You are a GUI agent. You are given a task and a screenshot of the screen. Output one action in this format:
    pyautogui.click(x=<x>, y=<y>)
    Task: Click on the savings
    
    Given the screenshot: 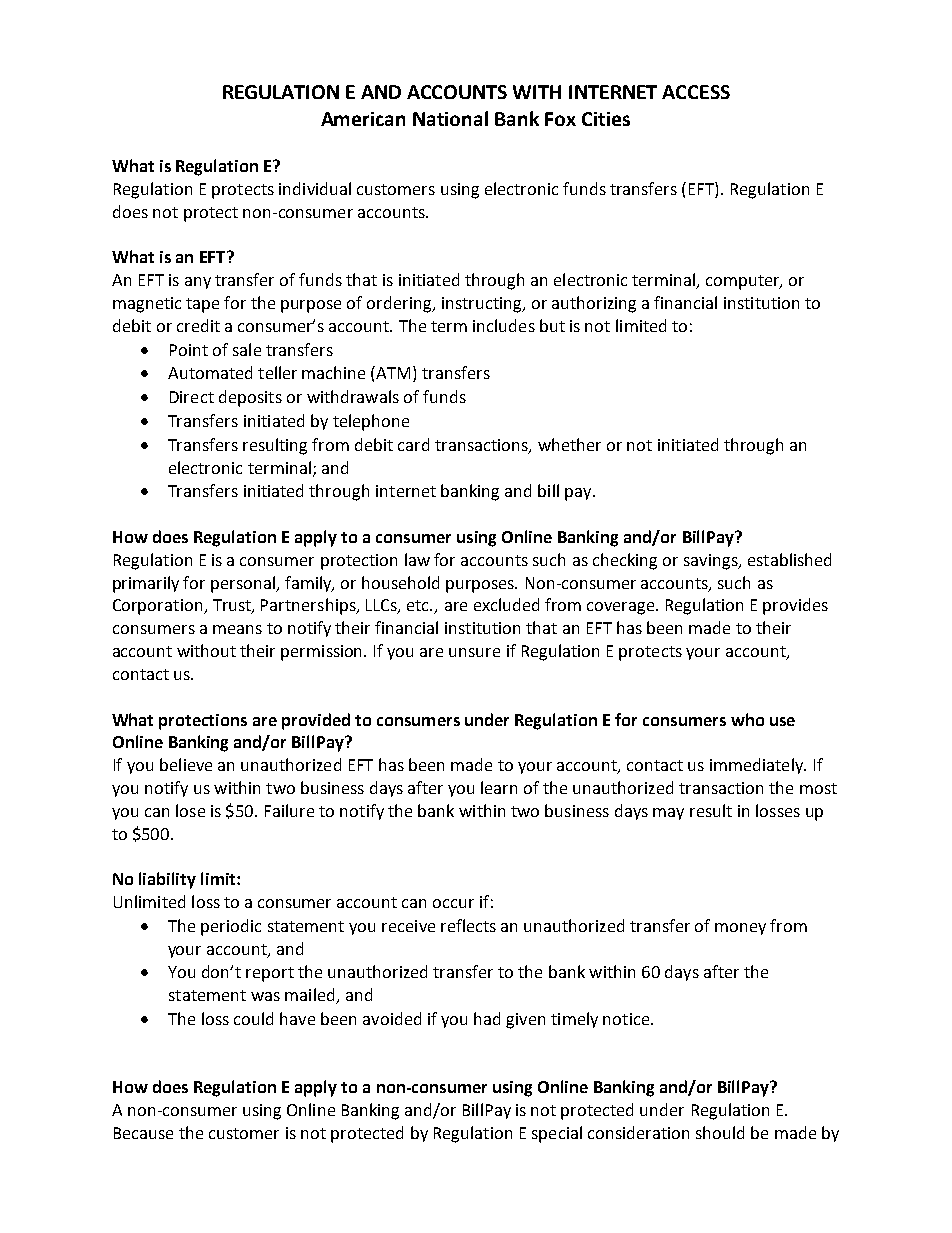 What is the action you would take?
    pyautogui.click(x=712, y=562)
